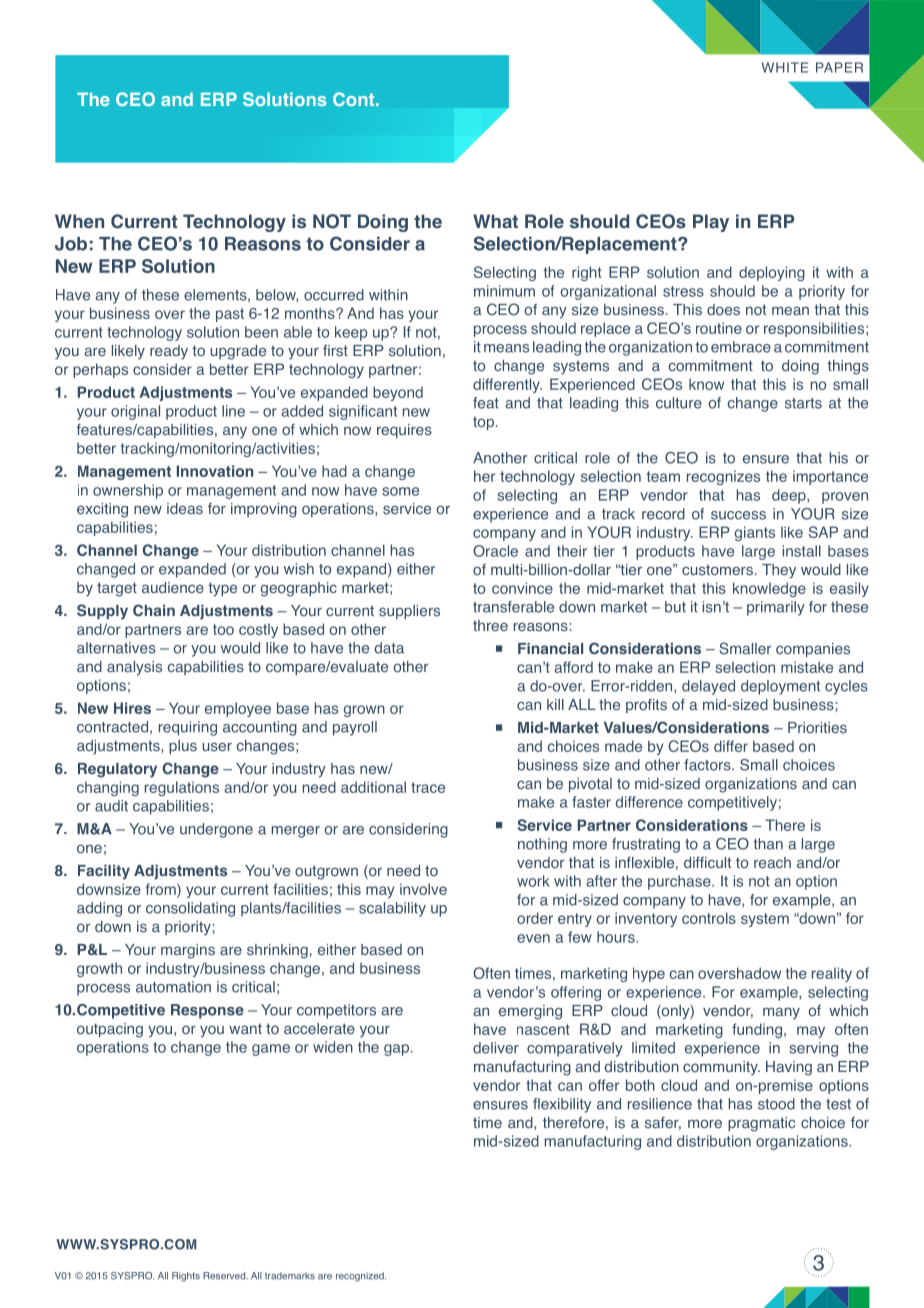 The width and height of the image is (924, 1308). I want to click on What, so click(495, 221).
